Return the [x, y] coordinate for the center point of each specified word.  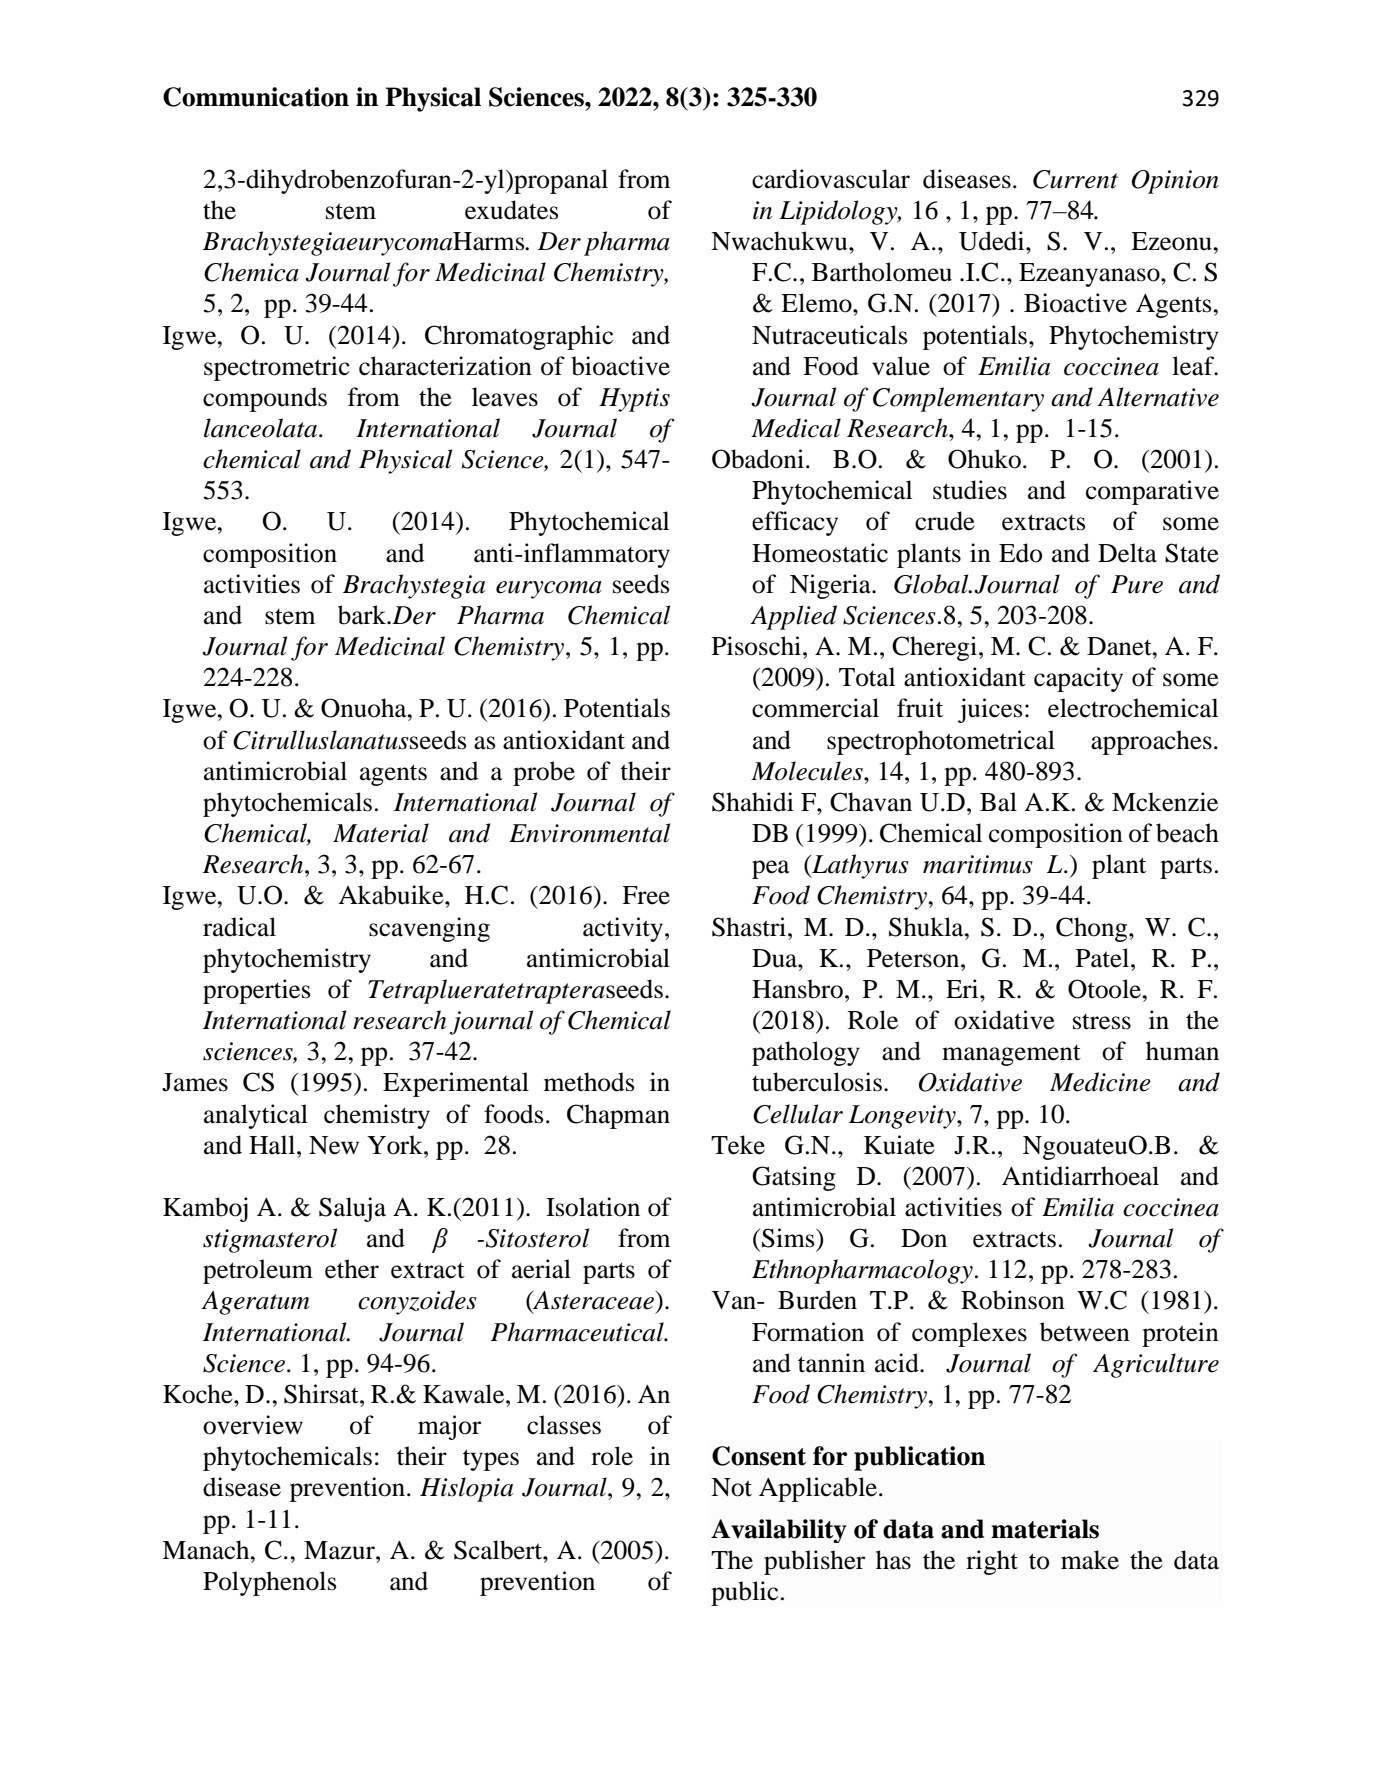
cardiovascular [831, 179]
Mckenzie [1165, 802]
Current [1075, 179]
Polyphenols [269, 1583]
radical [239, 927]
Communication [256, 97]
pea [771, 869]
